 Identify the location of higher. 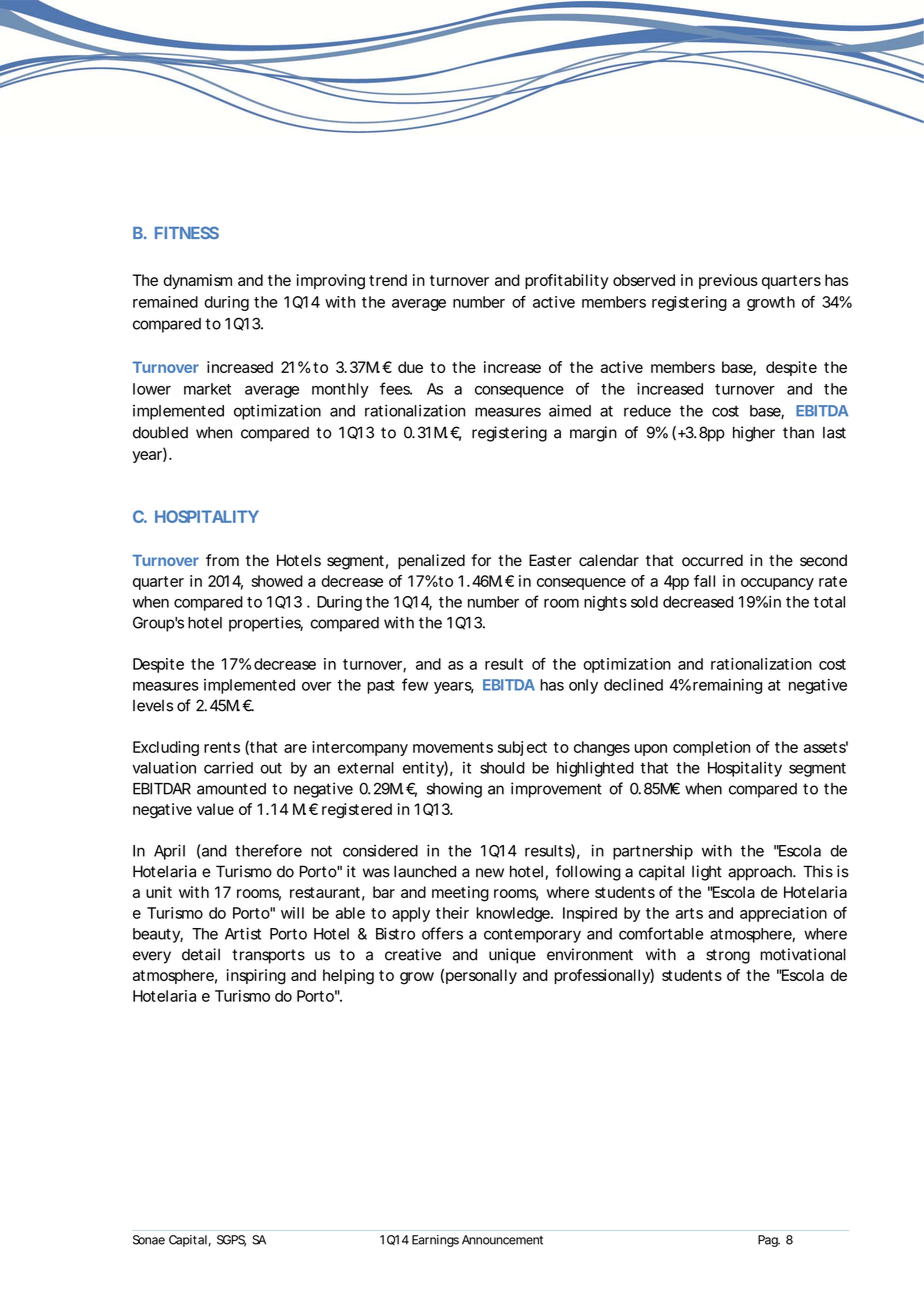
(754, 434).
